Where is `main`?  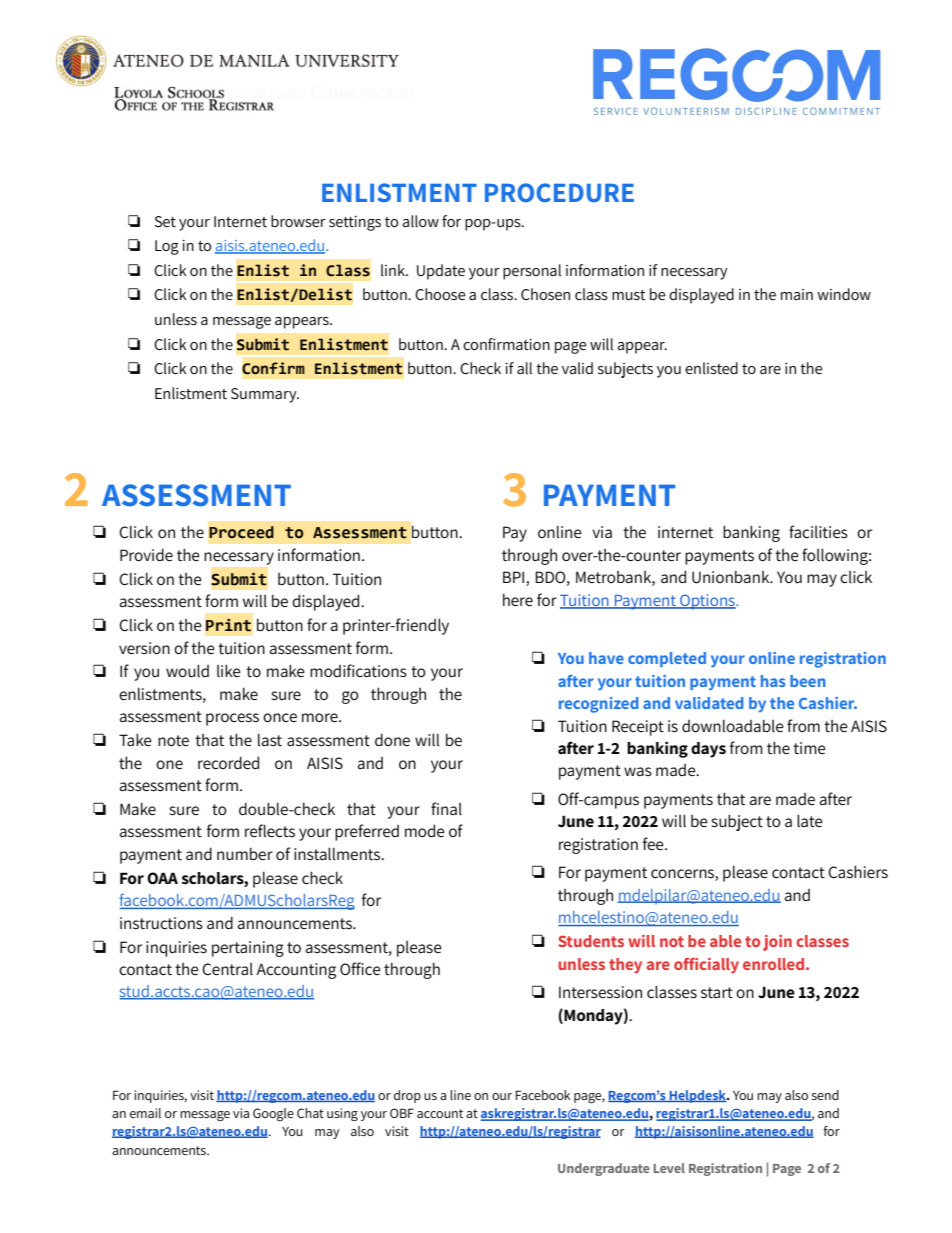
main is located at coordinates (797, 294).
